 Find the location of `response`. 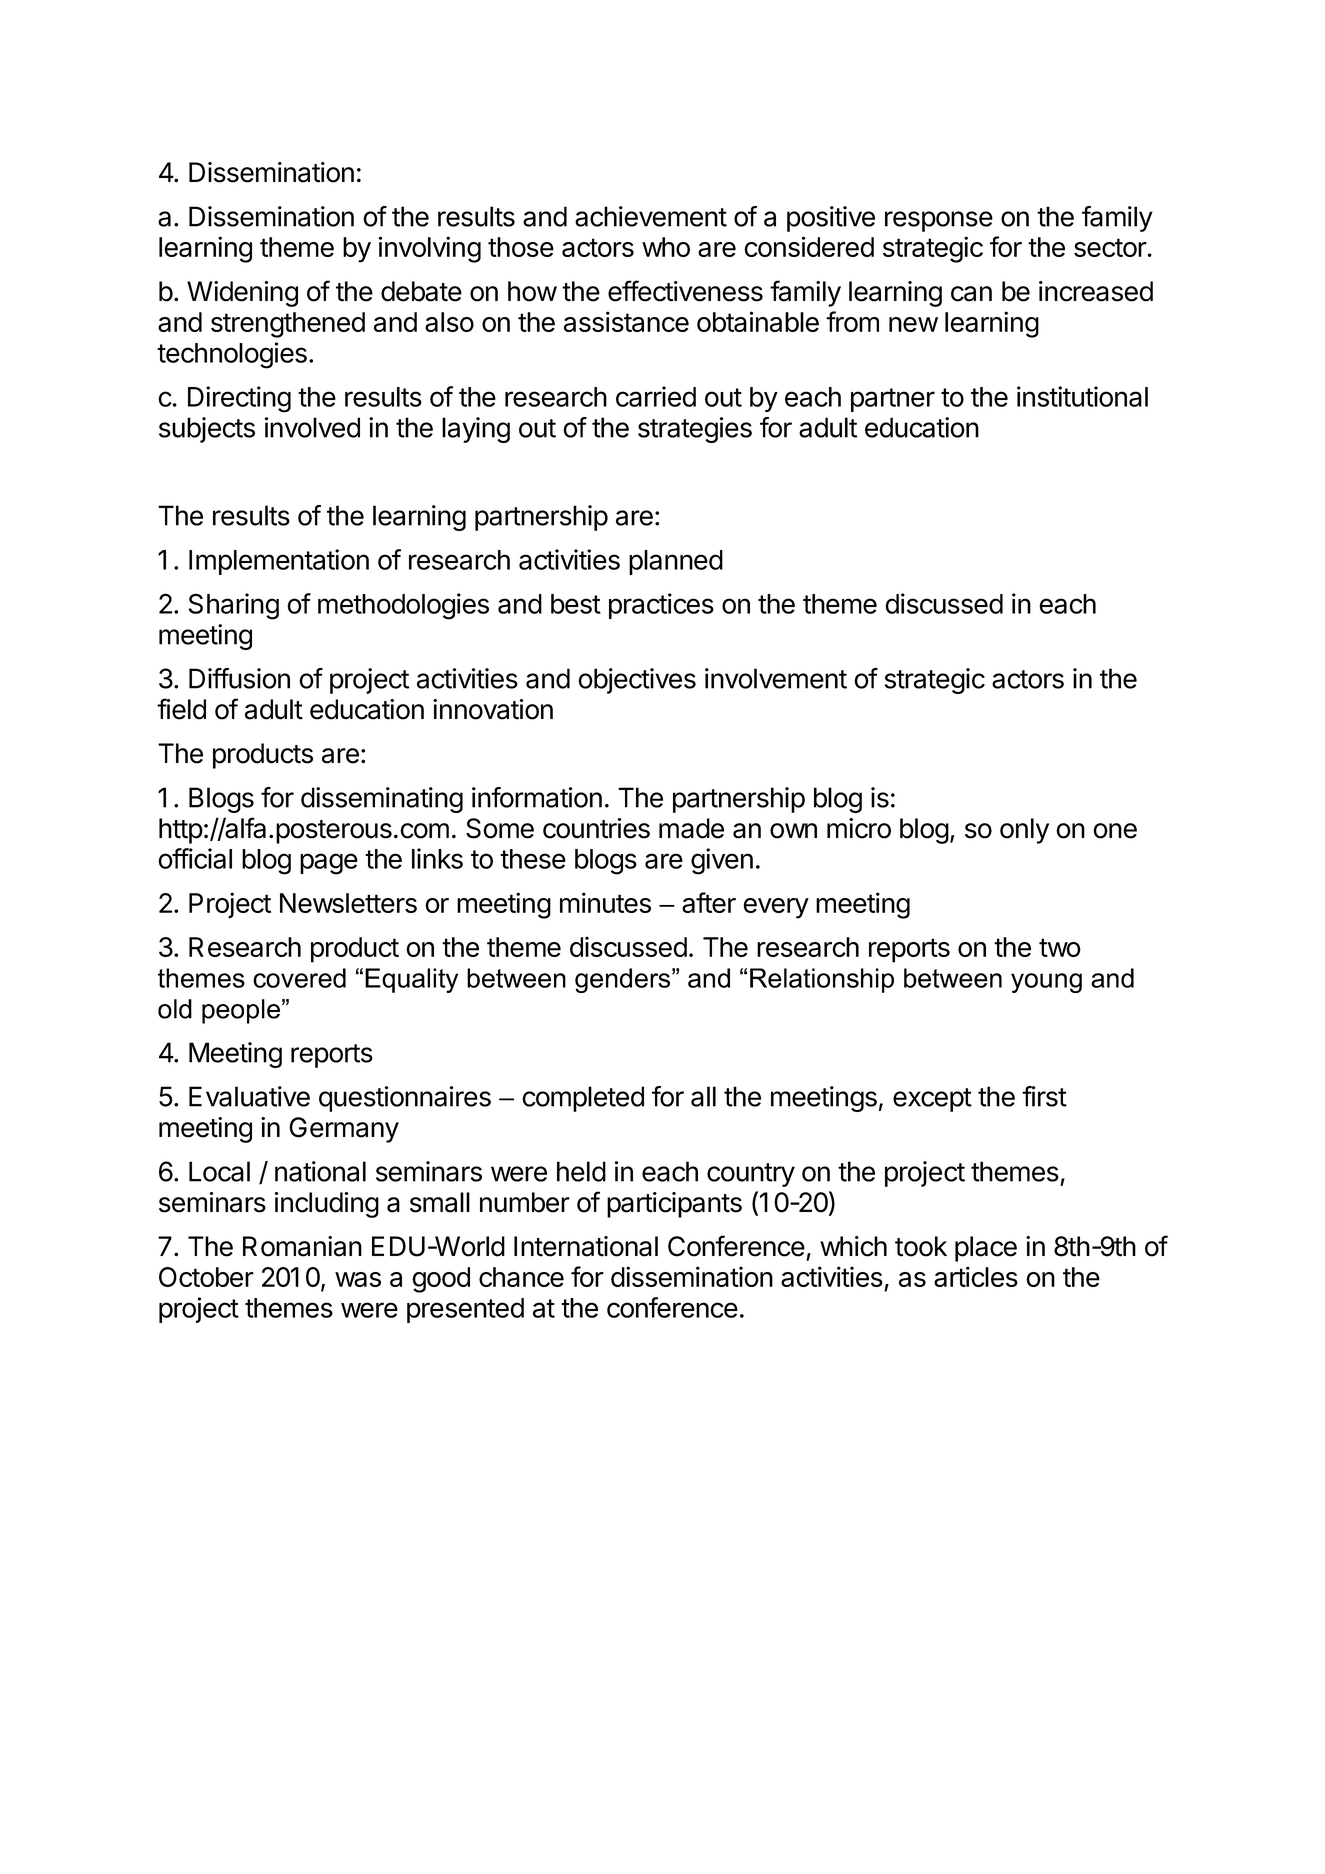

response is located at coordinates (939, 221).
